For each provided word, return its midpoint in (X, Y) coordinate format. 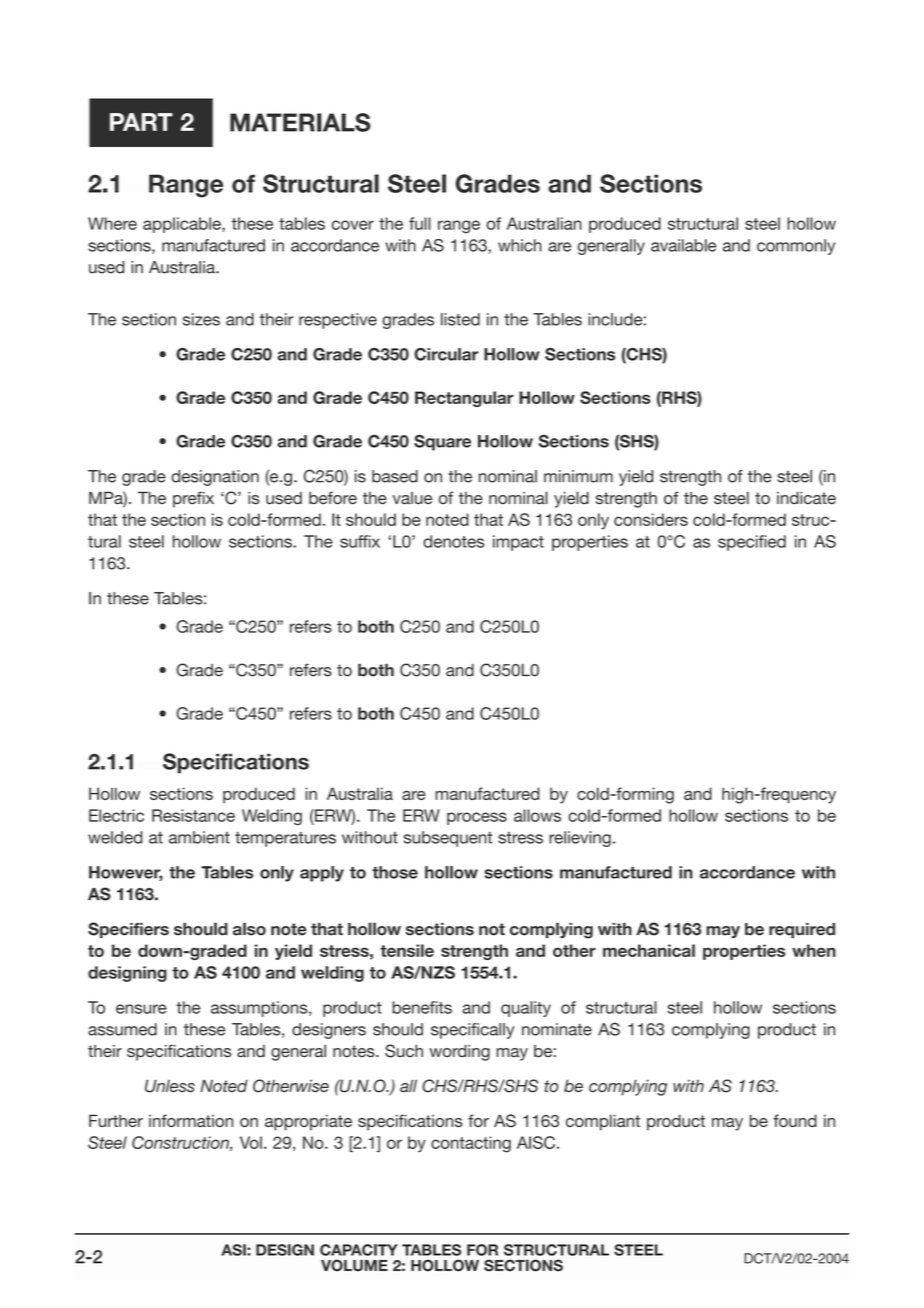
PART (141, 122)
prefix (193, 499)
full (420, 223)
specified (752, 543)
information (191, 1120)
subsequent (448, 839)
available (683, 245)
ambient (199, 837)
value (412, 498)
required (802, 930)
